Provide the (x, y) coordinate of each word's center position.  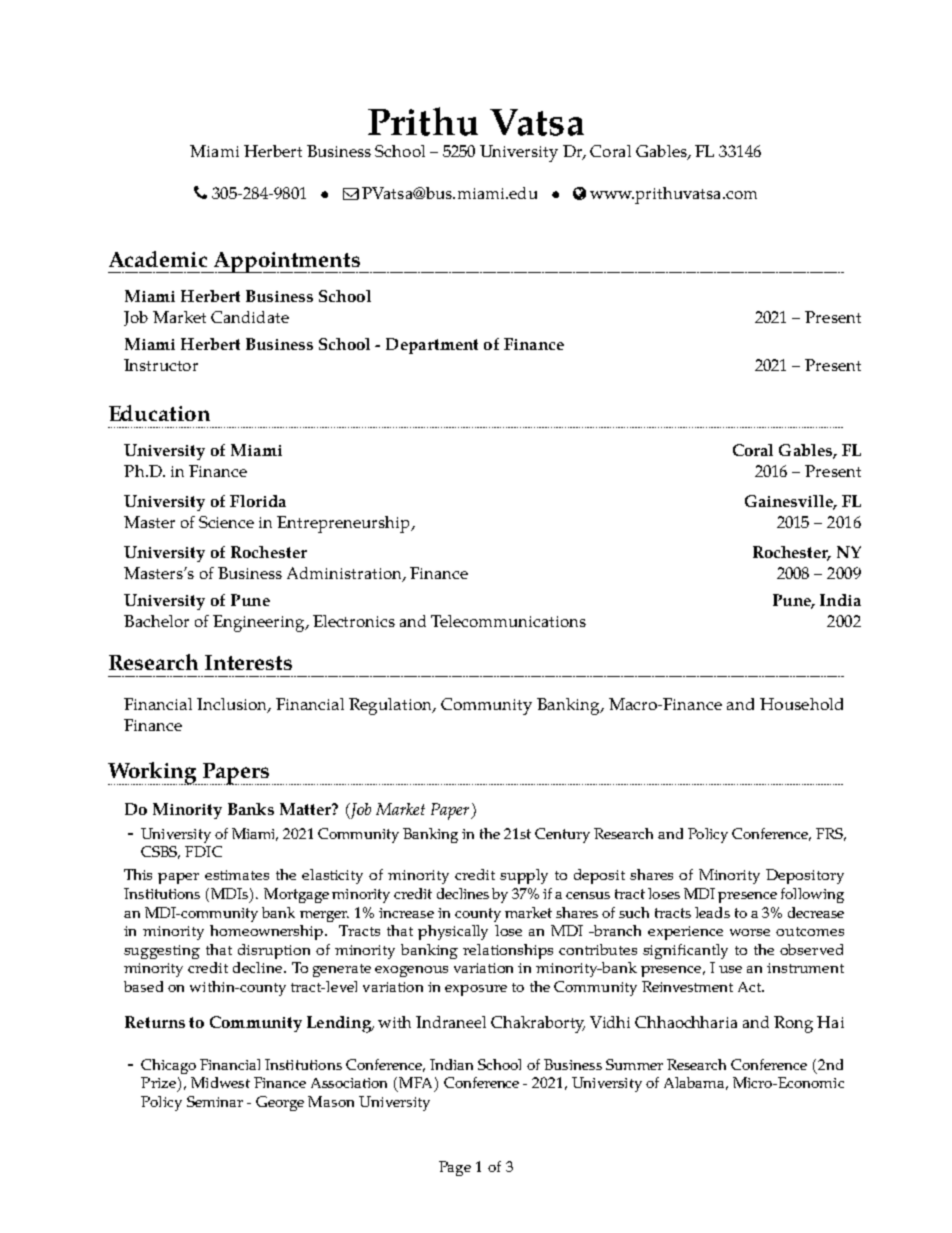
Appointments (286, 262)
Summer (634, 1064)
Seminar (215, 1101)
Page (455, 1168)
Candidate (250, 317)
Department (432, 346)
